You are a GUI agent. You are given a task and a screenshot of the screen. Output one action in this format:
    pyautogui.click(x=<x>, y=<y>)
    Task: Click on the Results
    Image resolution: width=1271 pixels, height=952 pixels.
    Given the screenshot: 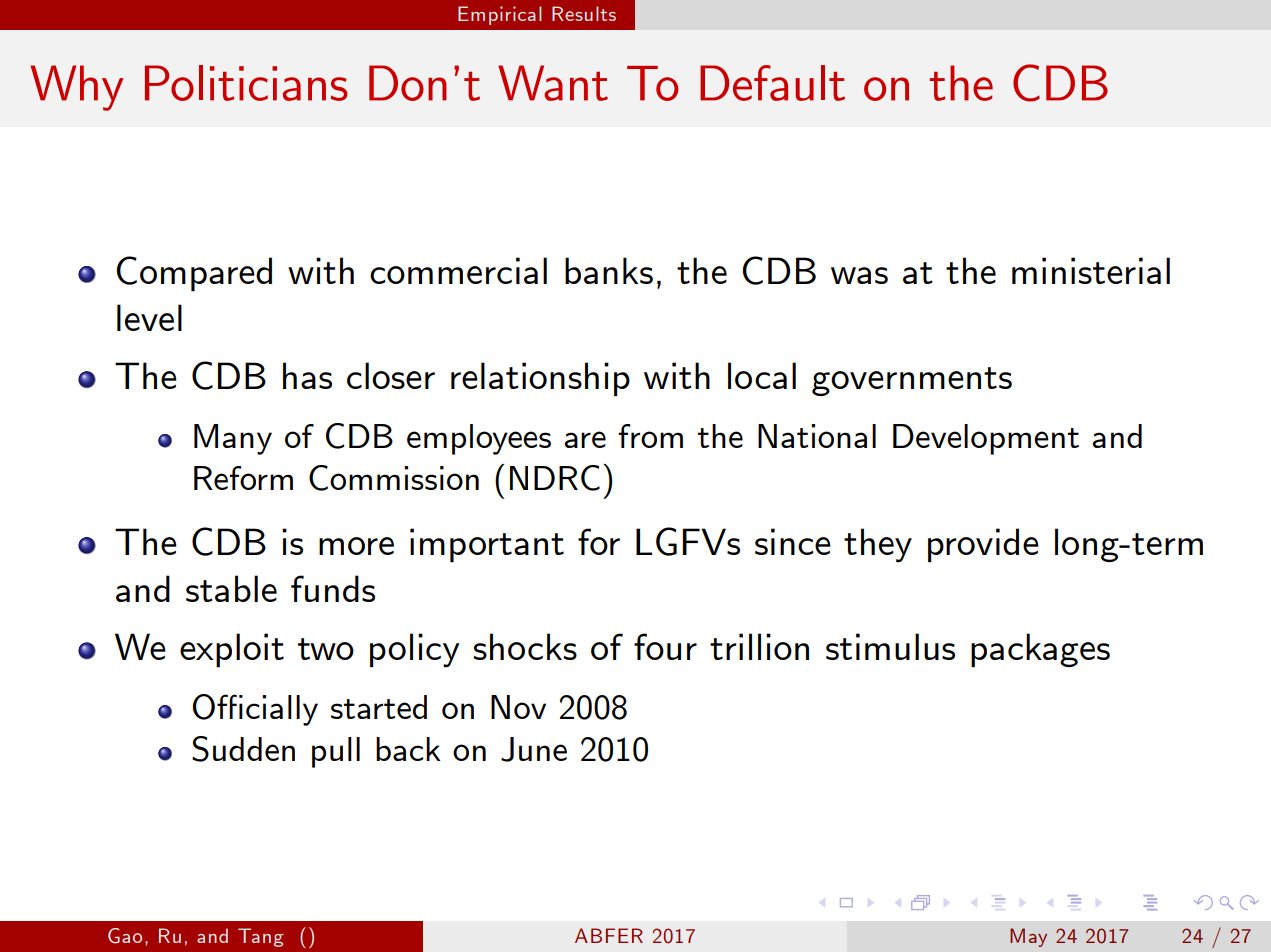 What is the action you would take?
    pyautogui.click(x=584, y=13)
